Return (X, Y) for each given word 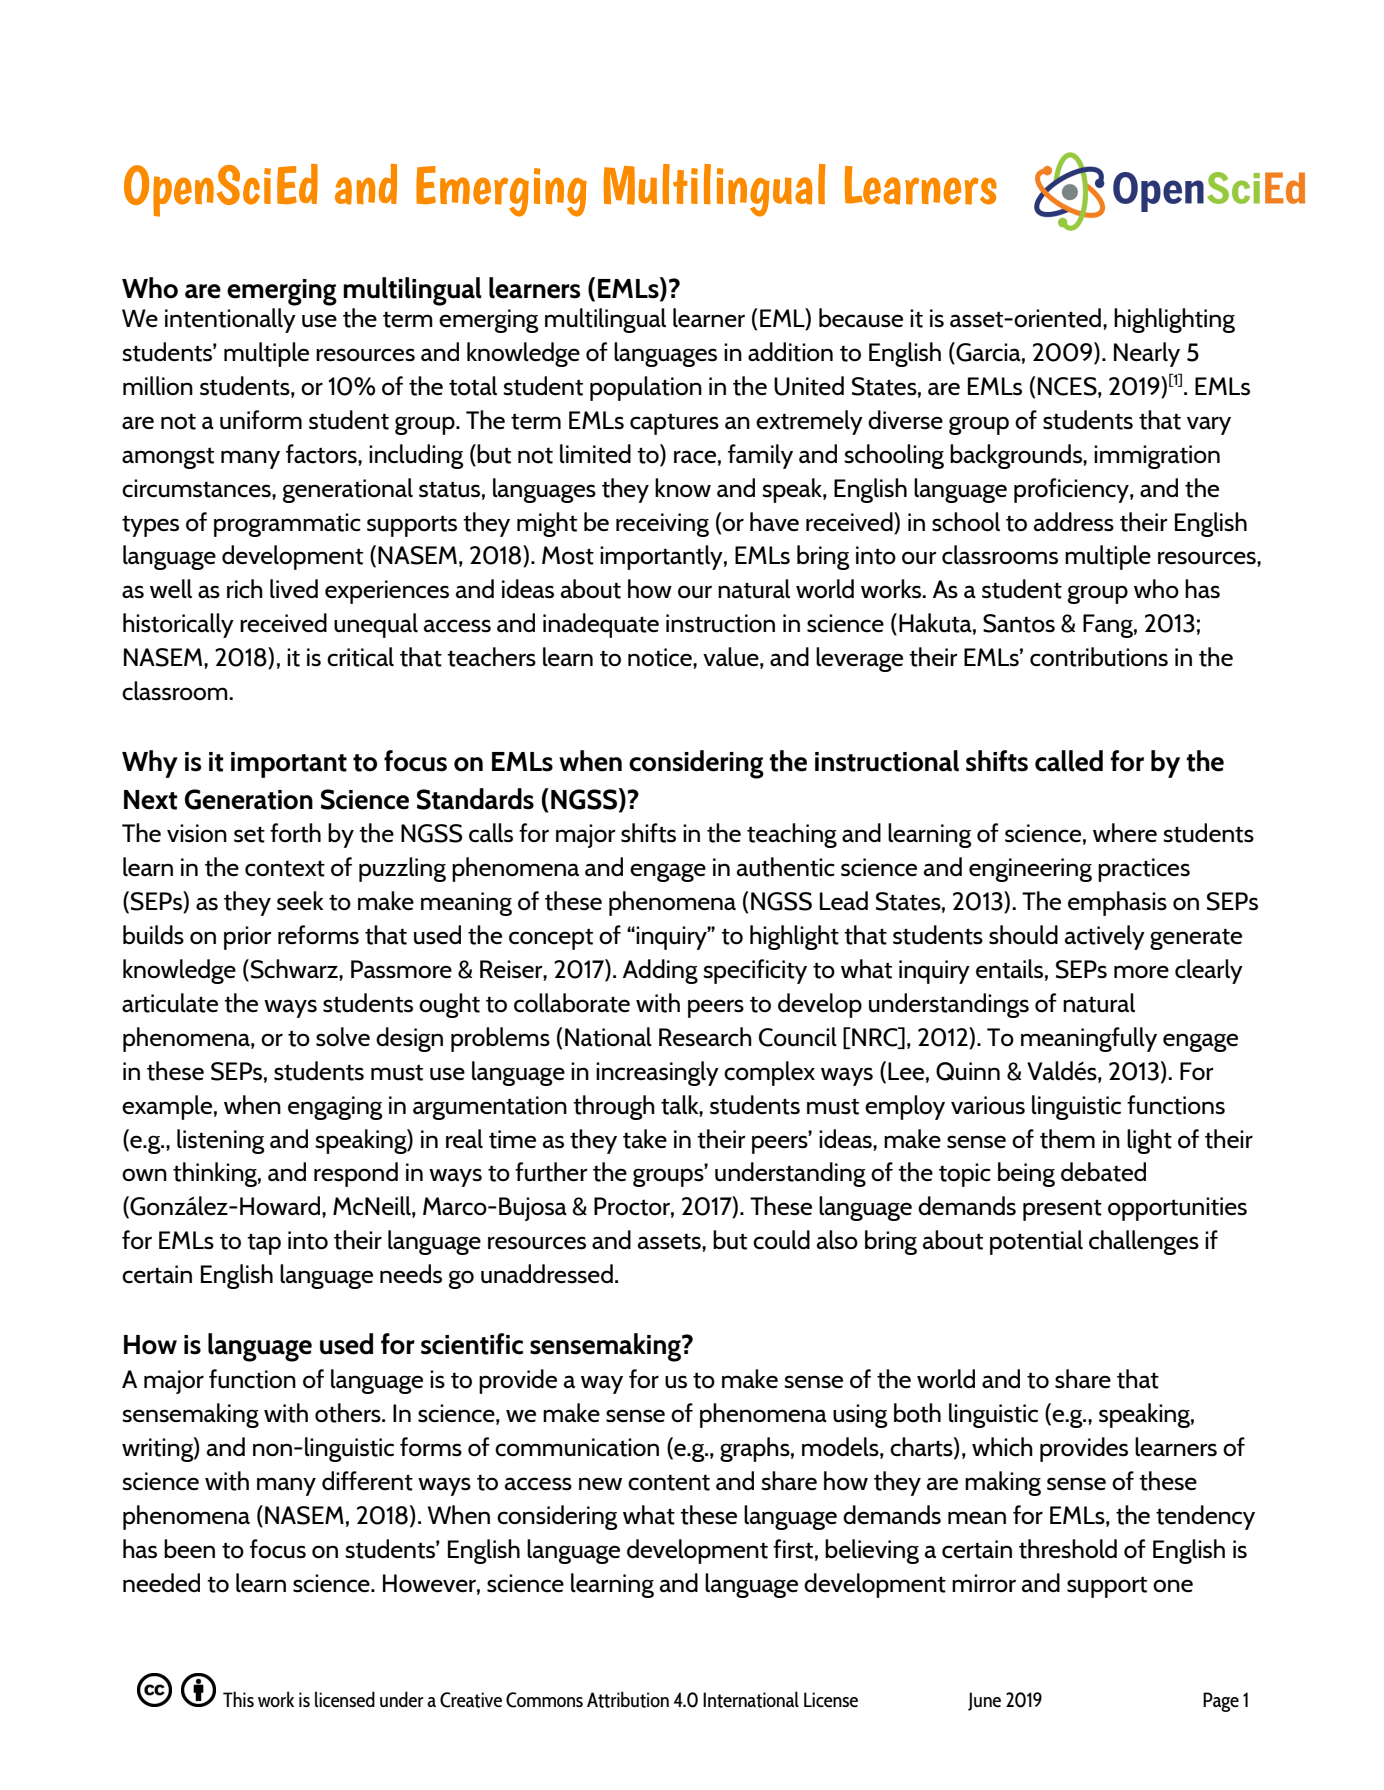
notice (661, 657)
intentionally (230, 320)
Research (705, 1037)
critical (360, 657)
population (646, 388)
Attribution (628, 1699)
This (238, 1699)
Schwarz (295, 969)
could (781, 1240)
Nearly (1147, 354)
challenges (1144, 1242)
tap (264, 1244)
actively (1105, 937)
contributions (1099, 657)
